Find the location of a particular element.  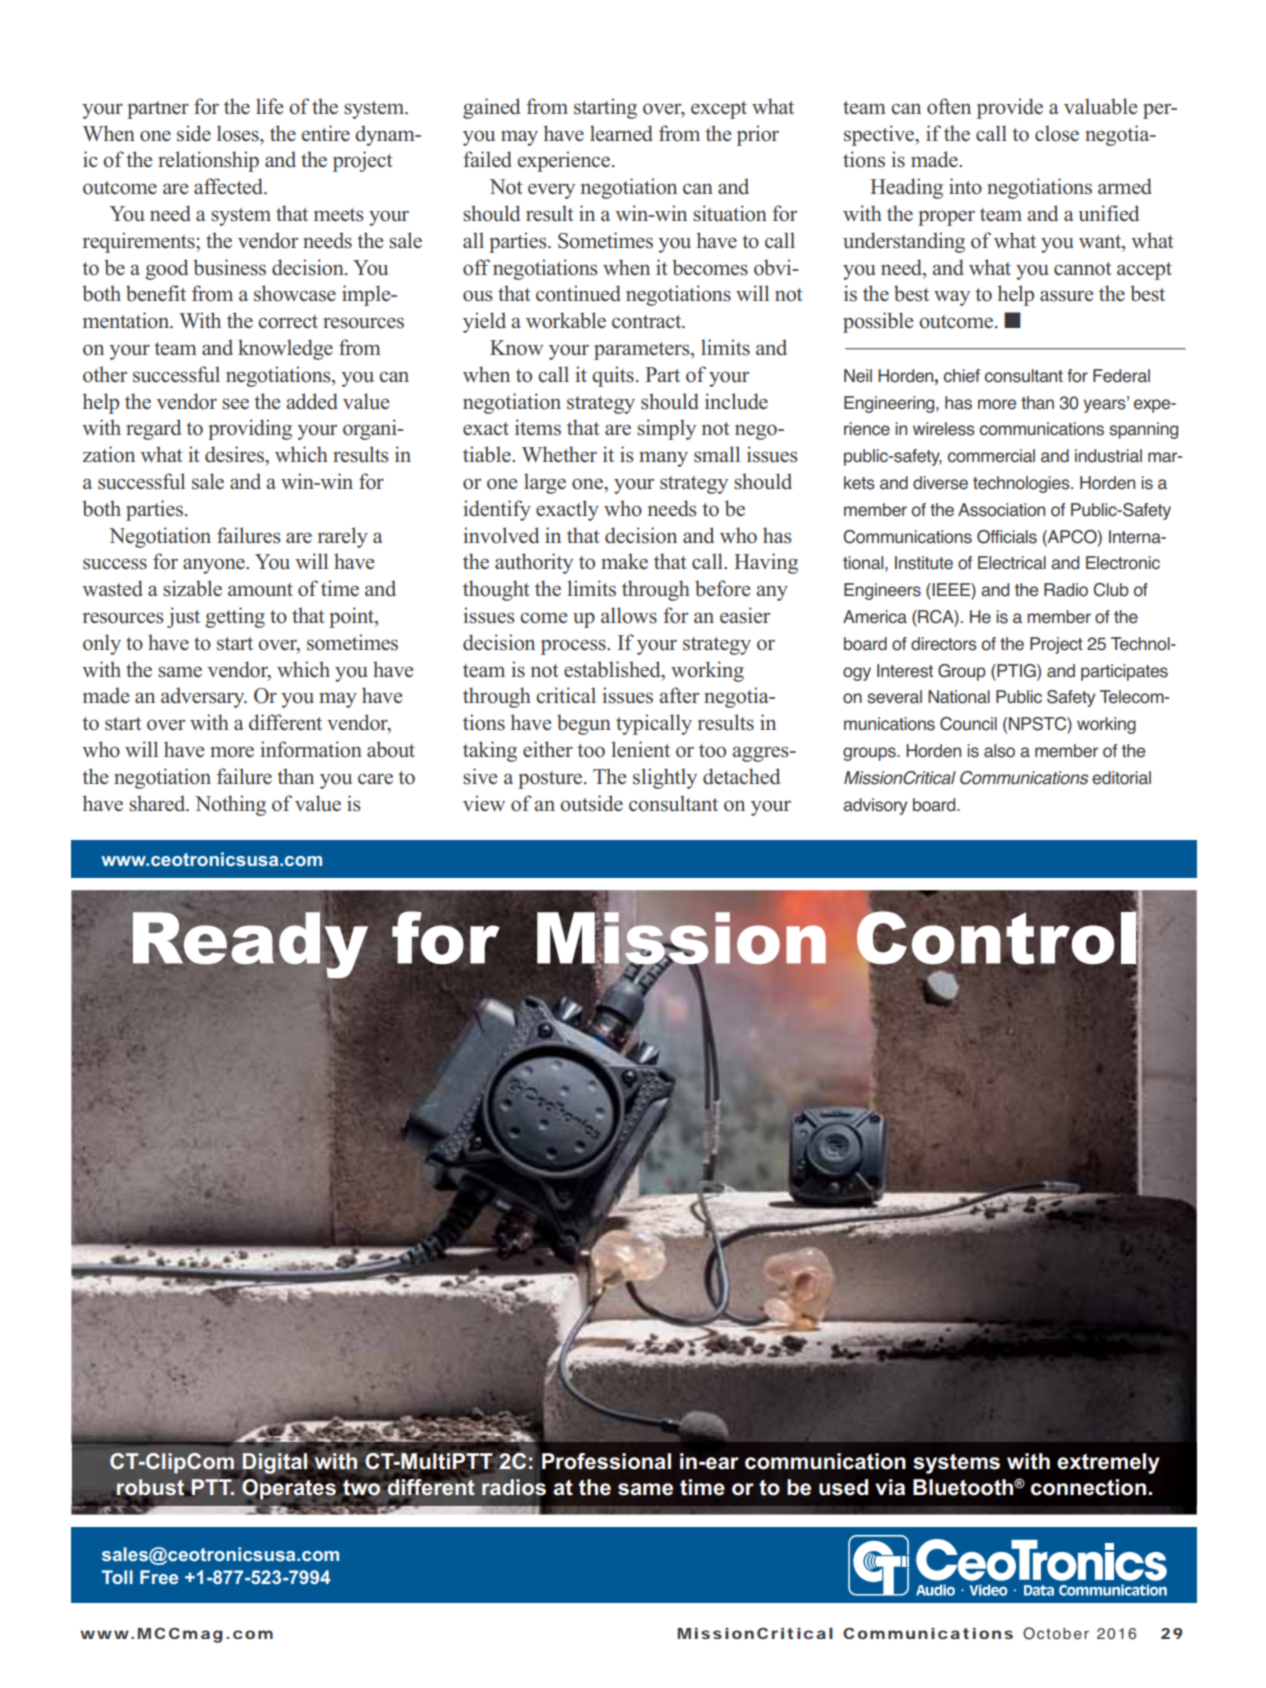

learned is located at coordinates (621, 133).
